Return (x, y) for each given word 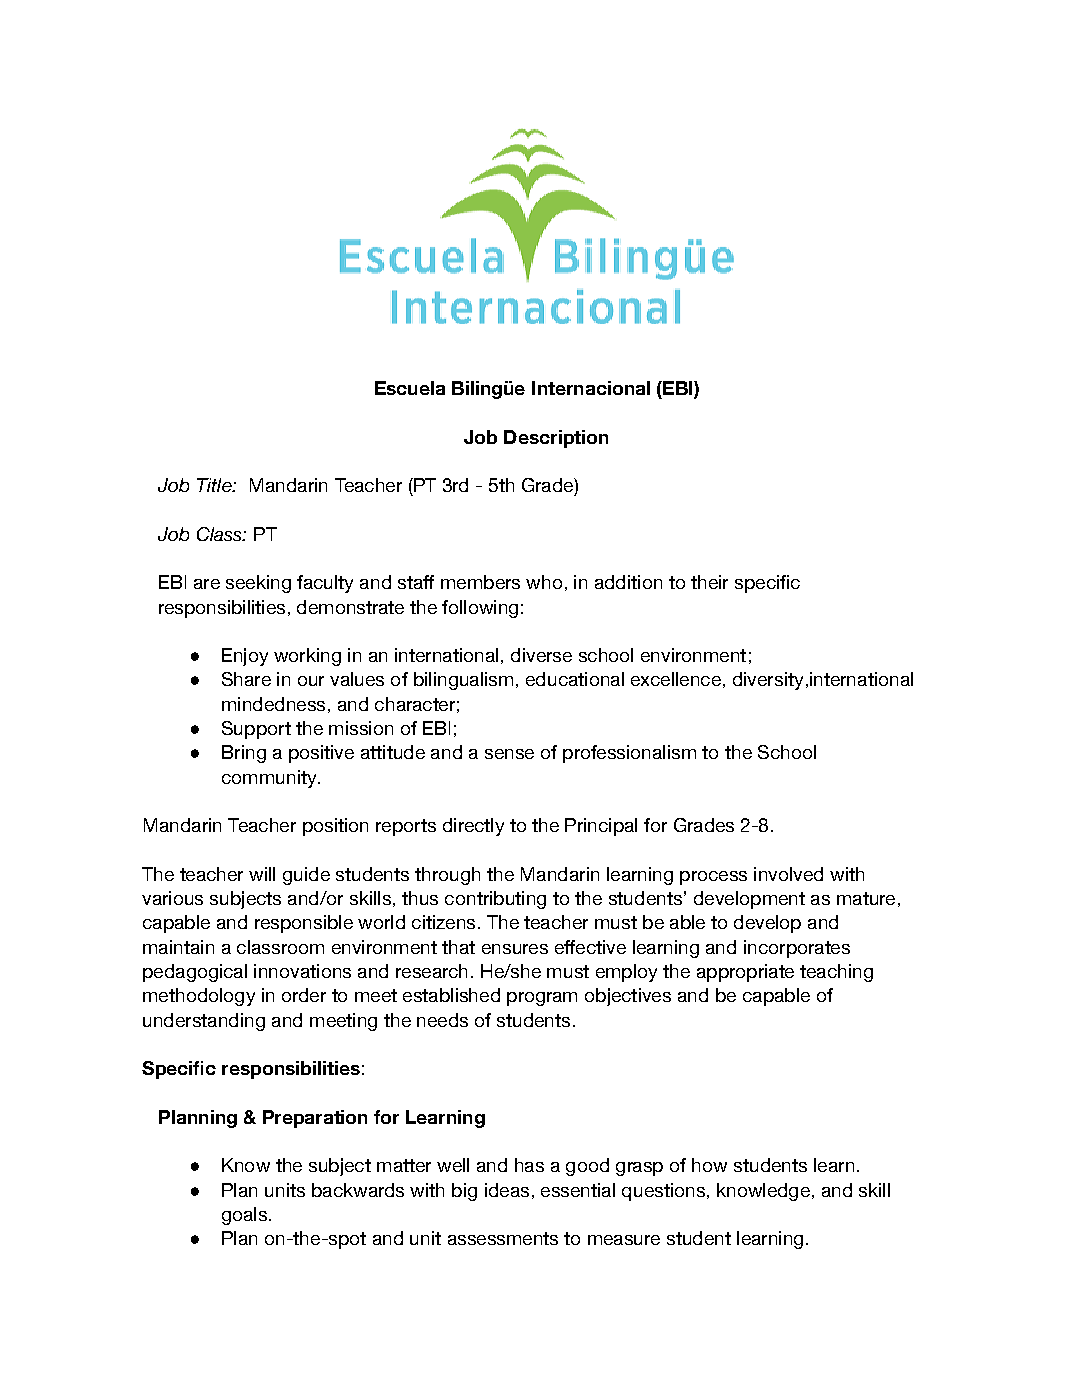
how (709, 1165)
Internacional (591, 388)
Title (215, 485)
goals (244, 1216)
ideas (507, 1190)
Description (556, 439)
